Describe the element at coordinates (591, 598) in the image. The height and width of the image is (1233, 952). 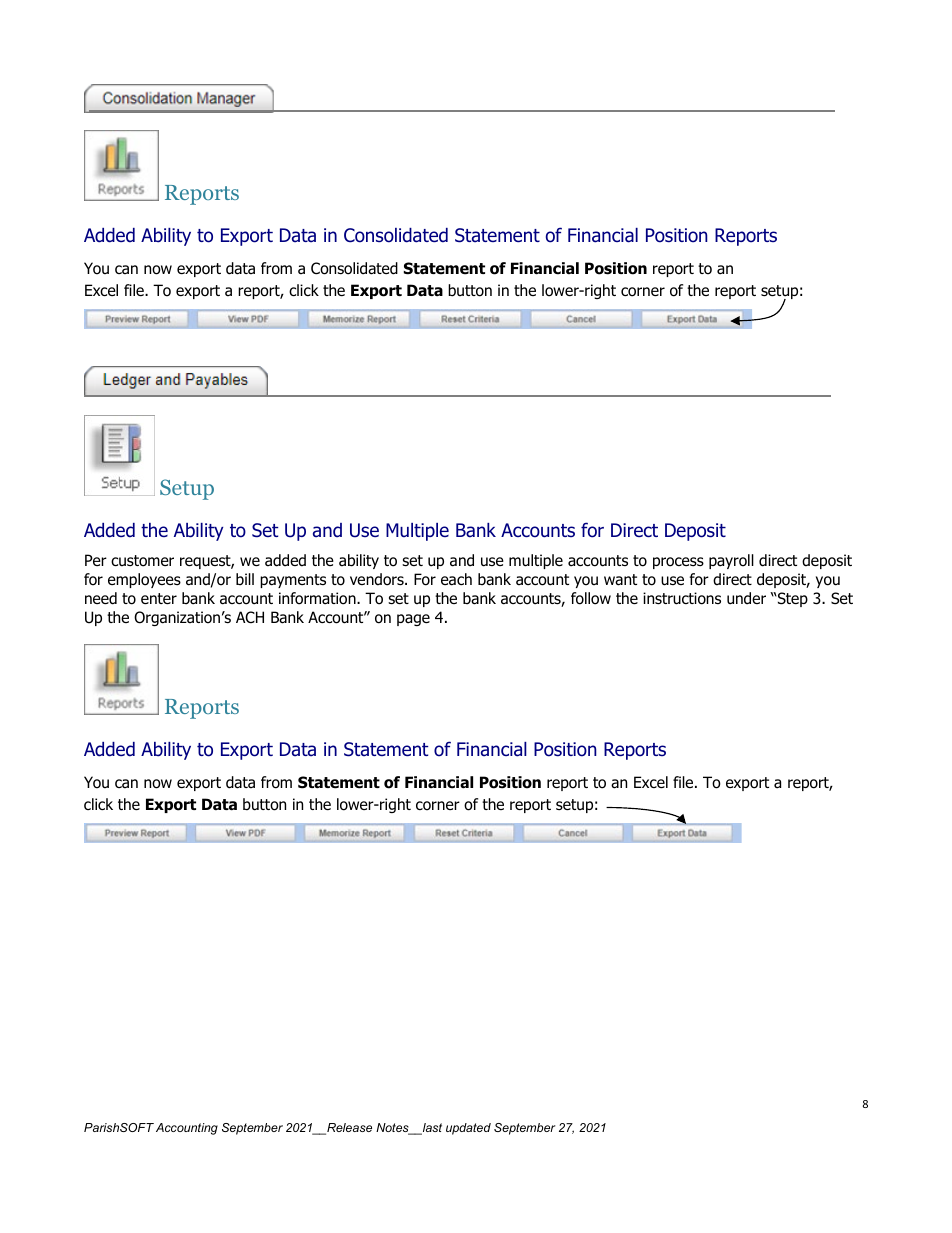
I see `follow` at that location.
